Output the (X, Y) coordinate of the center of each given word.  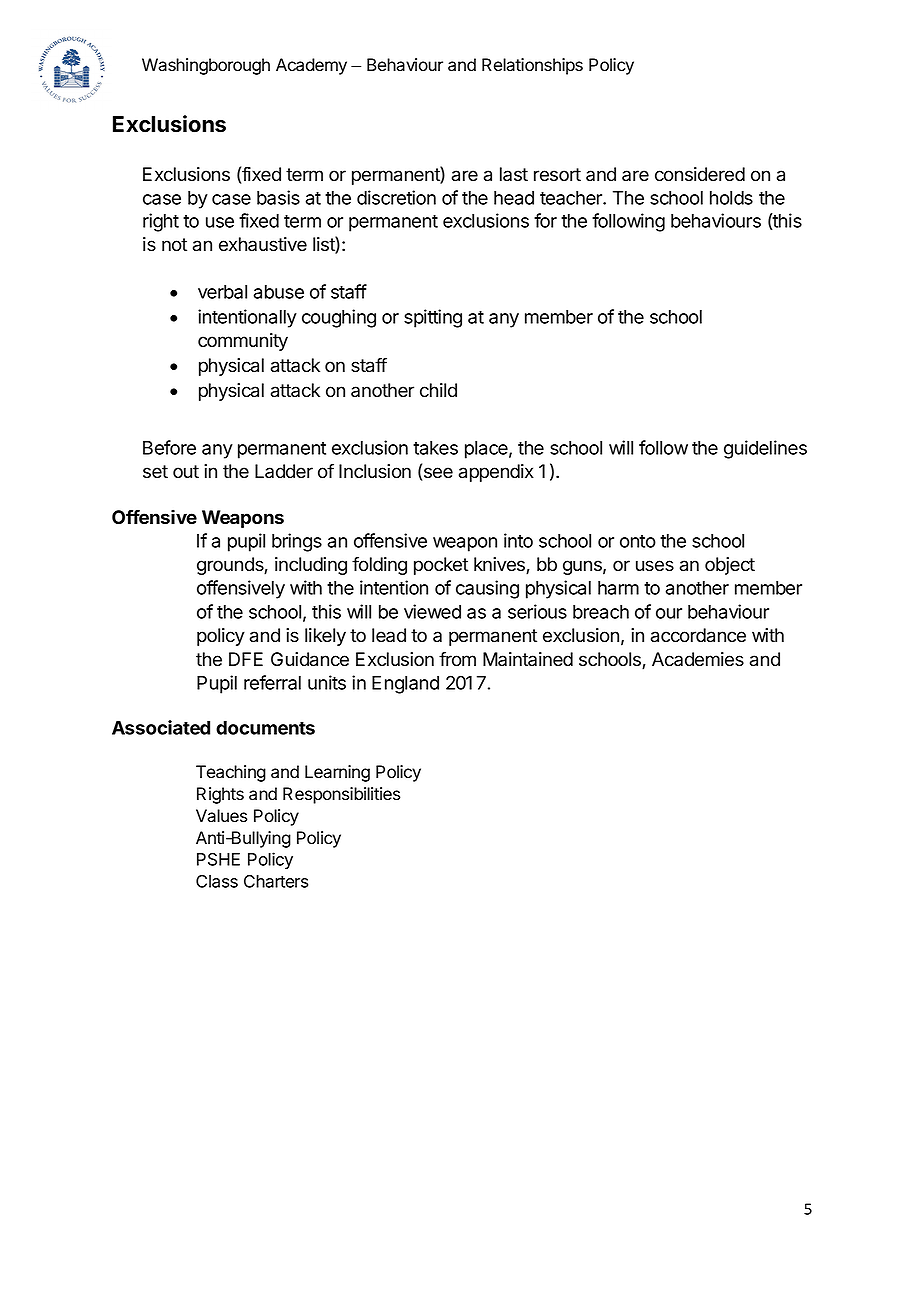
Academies (698, 659)
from (457, 659)
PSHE (218, 859)
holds (731, 198)
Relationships (532, 66)
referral (272, 682)
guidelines (765, 449)
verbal (222, 292)
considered (700, 174)
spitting (433, 318)
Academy (311, 66)
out (186, 472)
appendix (496, 473)
